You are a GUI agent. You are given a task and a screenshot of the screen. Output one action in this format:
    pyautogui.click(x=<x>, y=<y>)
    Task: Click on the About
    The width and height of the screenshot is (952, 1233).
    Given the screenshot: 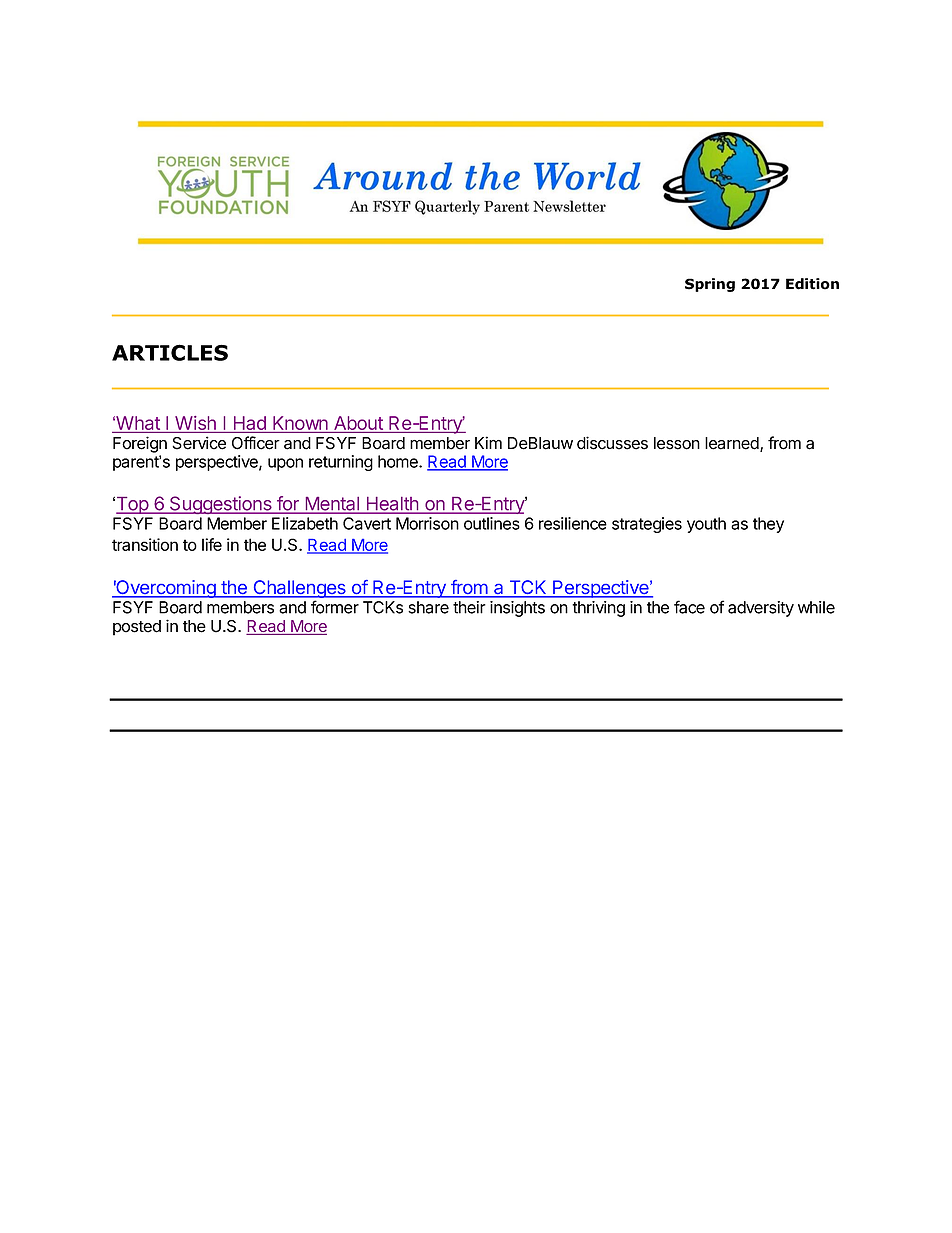 What is the action you would take?
    pyautogui.click(x=358, y=423)
